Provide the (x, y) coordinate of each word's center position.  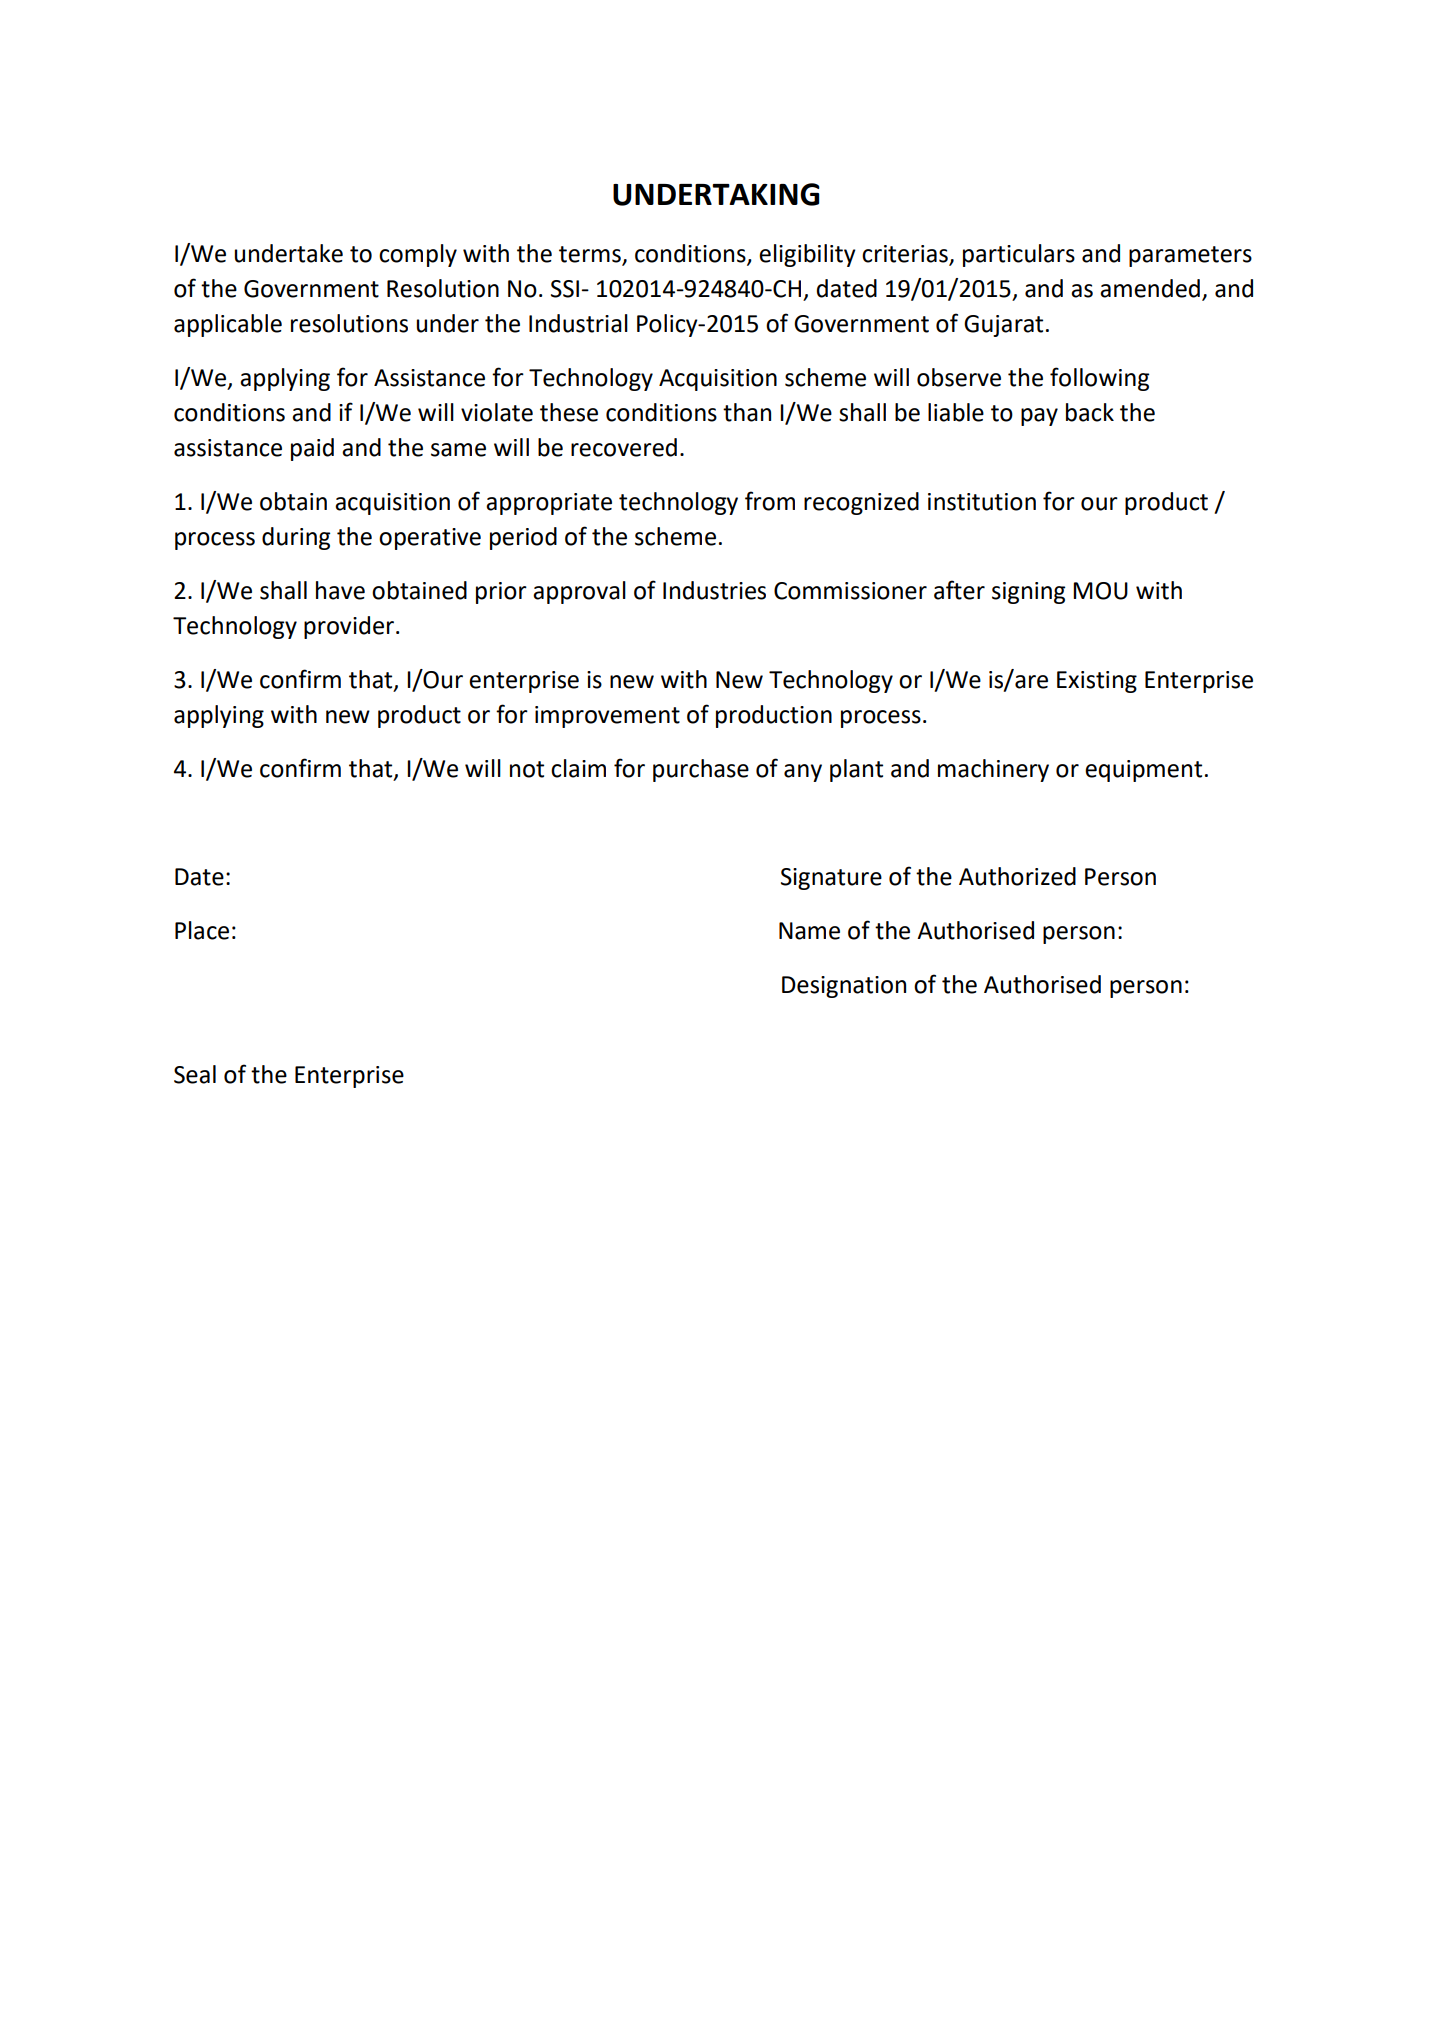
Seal (195, 1074)
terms (590, 254)
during (296, 538)
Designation (844, 987)
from (770, 501)
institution (982, 502)
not (527, 769)
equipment (1143, 771)
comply (418, 255)
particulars (1019, 255)
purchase (701, 770)
